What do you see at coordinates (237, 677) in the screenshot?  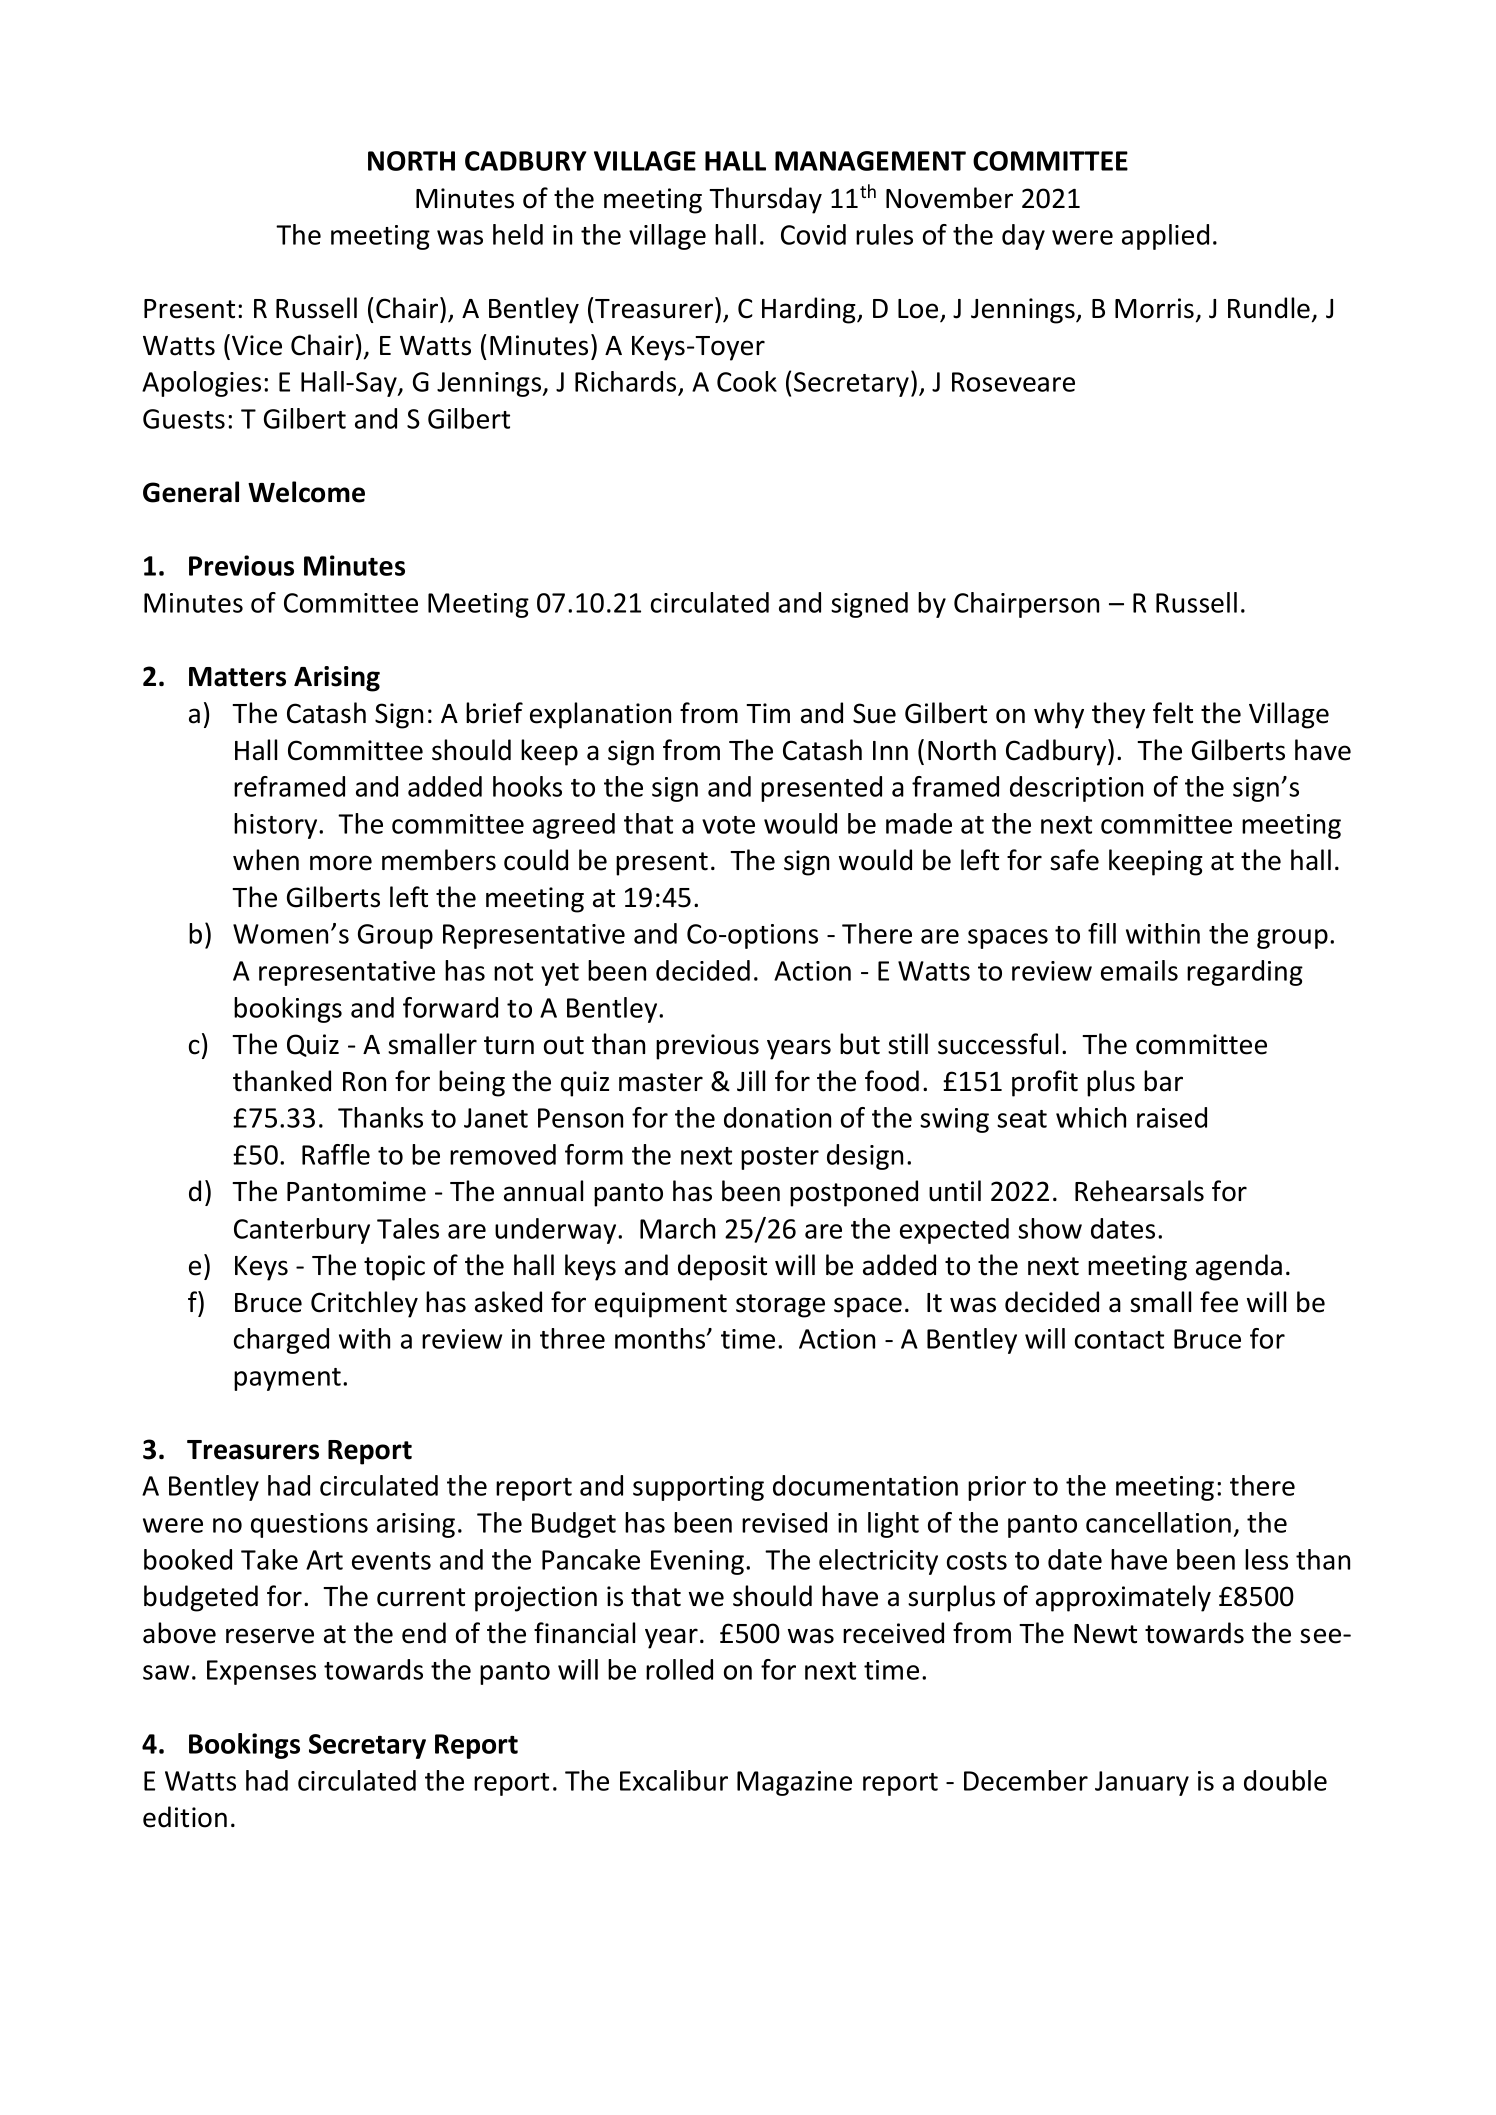 I see `Matters` at bounding box center [237, 677].
